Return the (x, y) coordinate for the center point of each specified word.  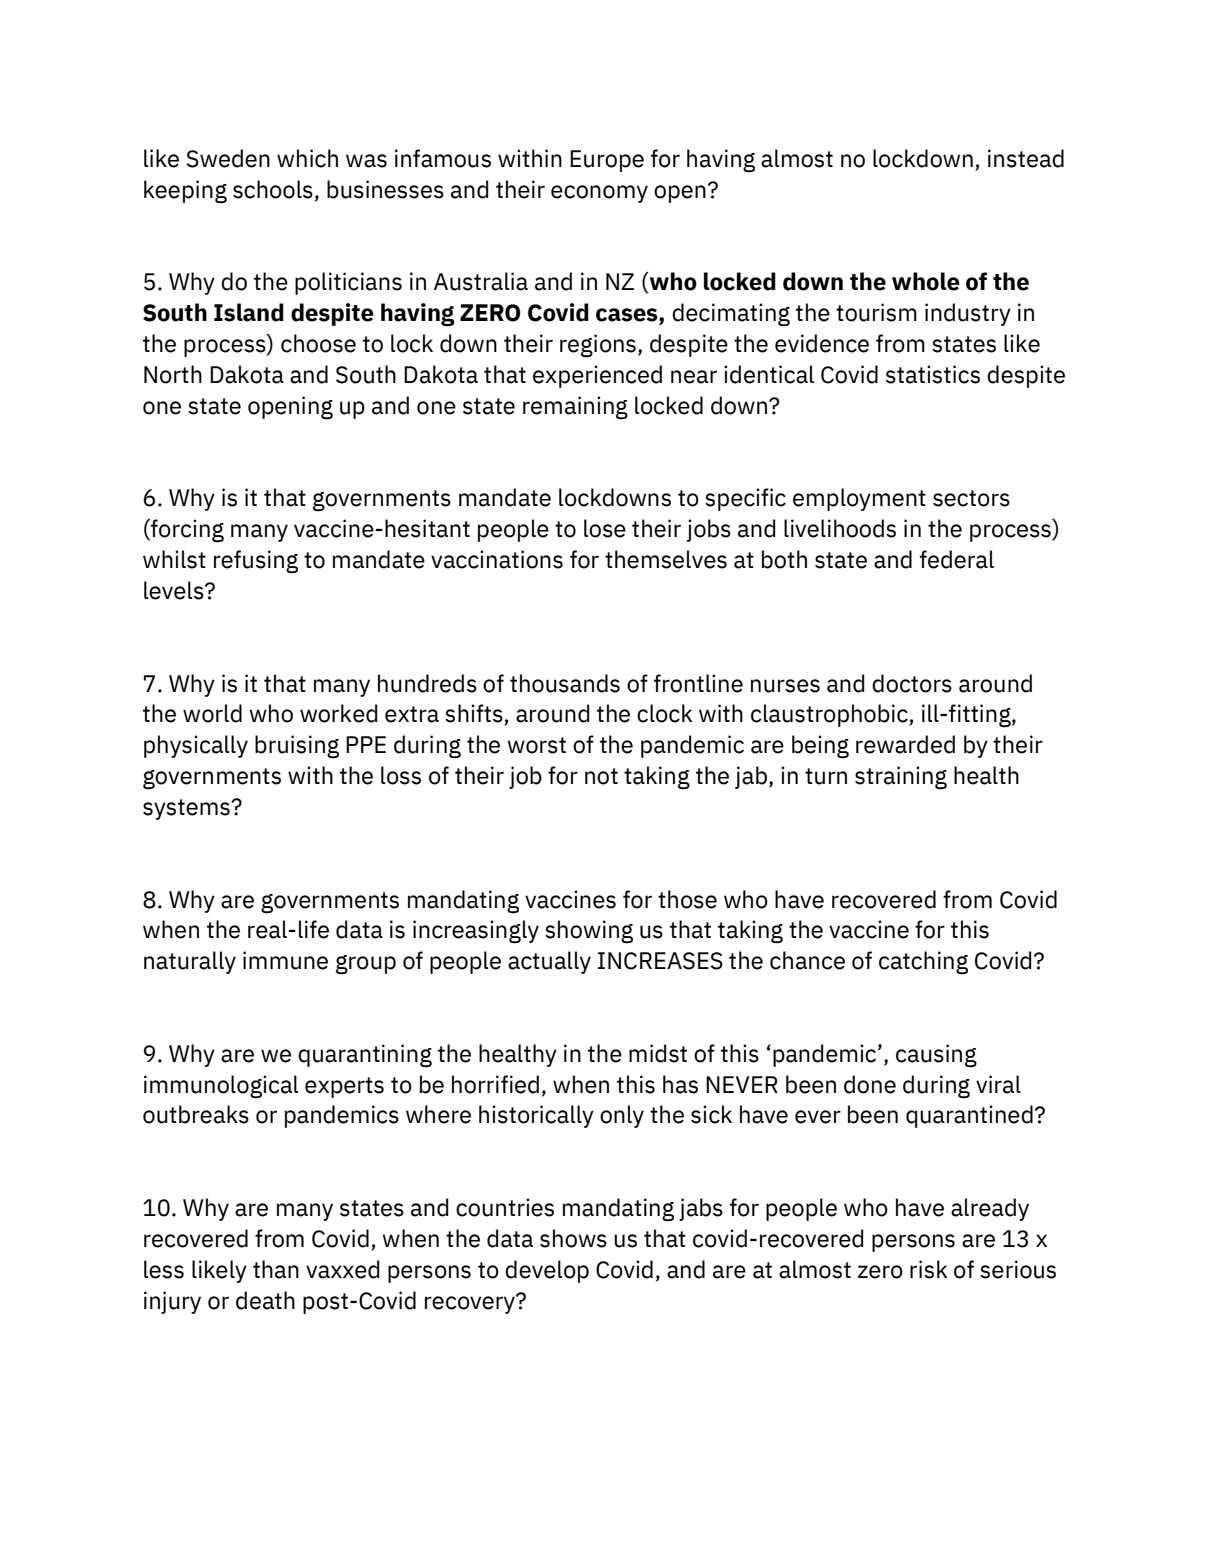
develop (547, 1271)
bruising (297, 747)
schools (273, 189)
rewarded (905, 744)
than (276, 1269)
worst (536, 745)
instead (1026, 158)
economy (599, 194)
